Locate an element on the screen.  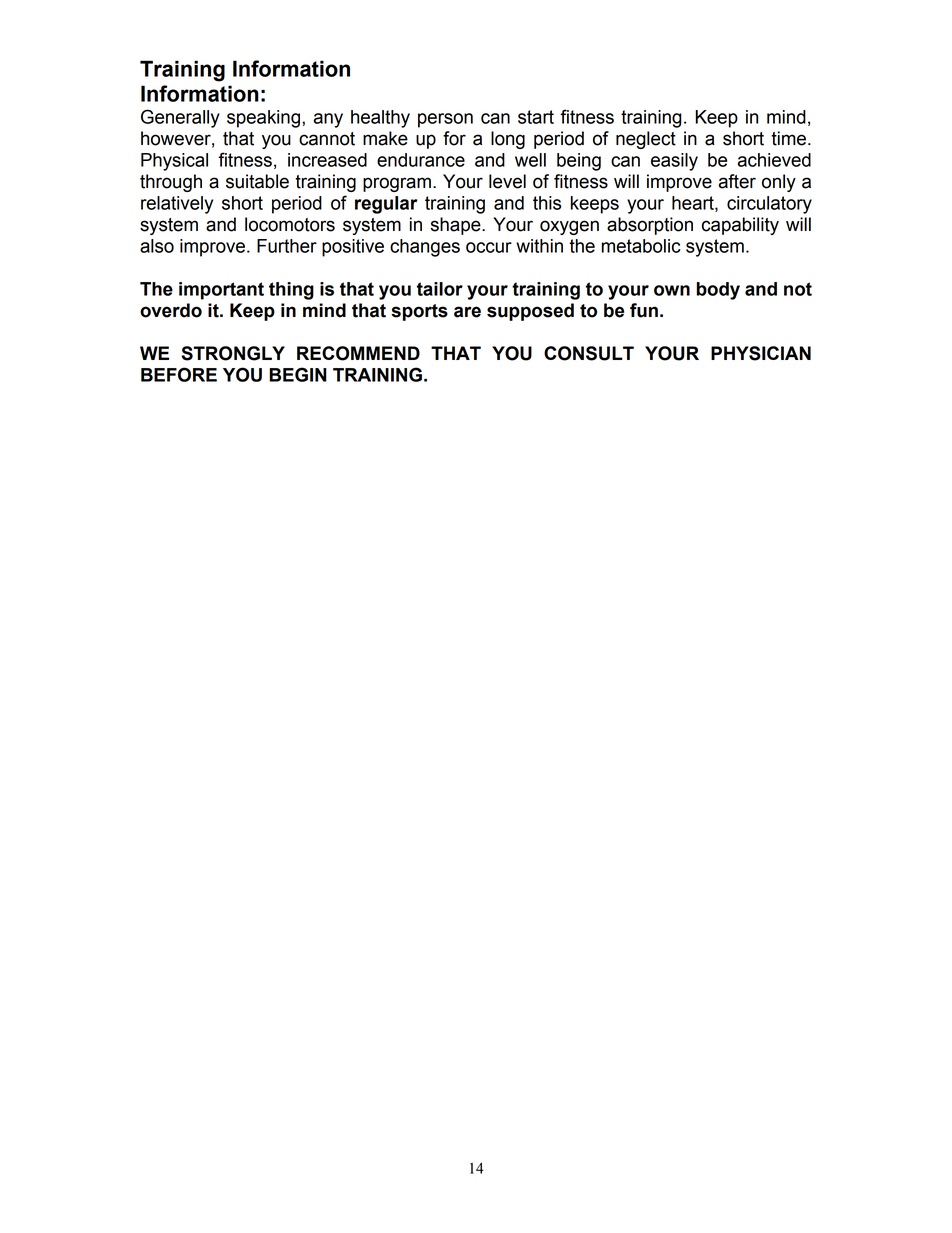
this is located at coordinates (547, 203).
